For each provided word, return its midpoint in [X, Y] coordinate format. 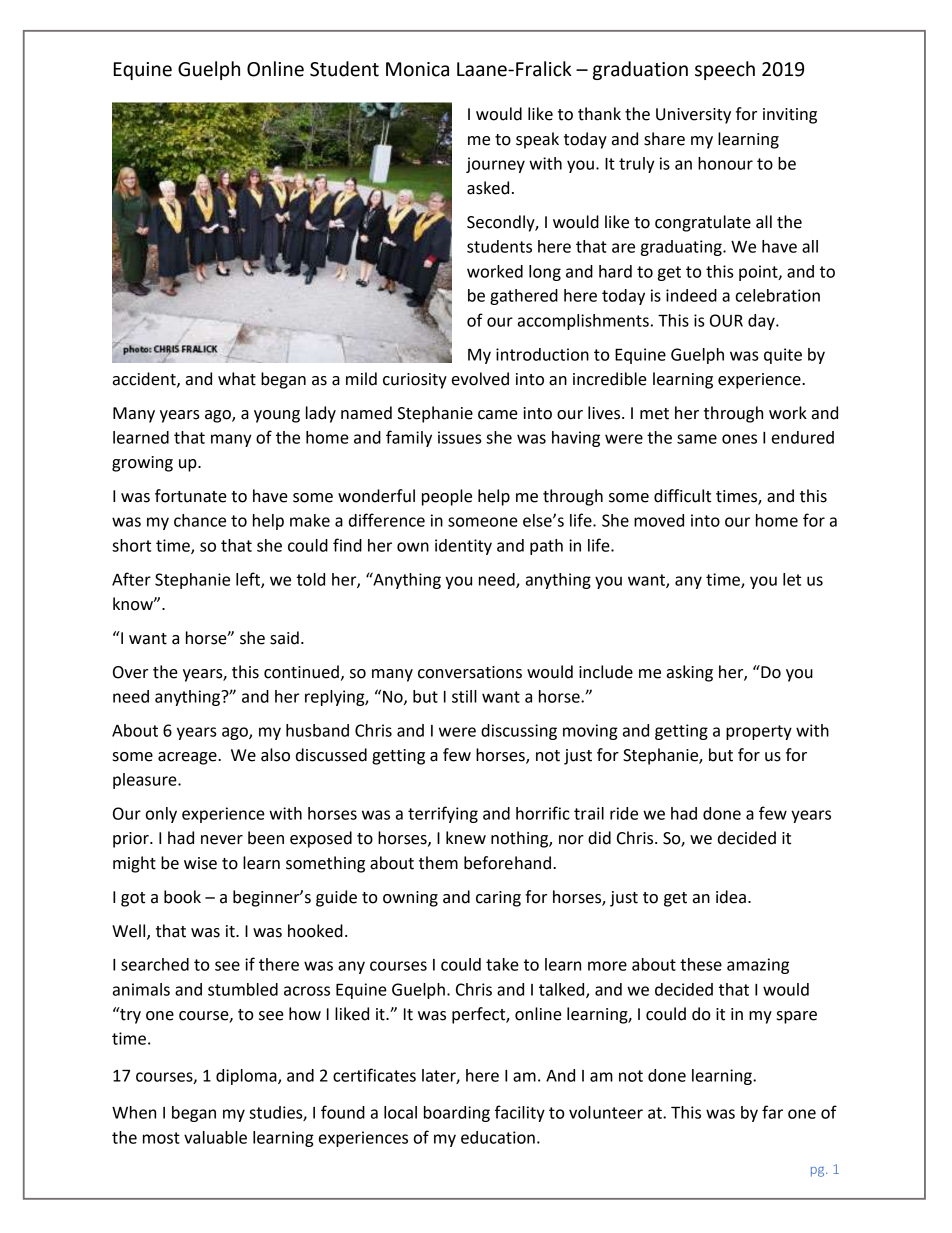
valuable [215, 1137]
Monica [417, 69]
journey [495, 165]
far [772, 1112]
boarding [457, 1114]
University [693, 116]
